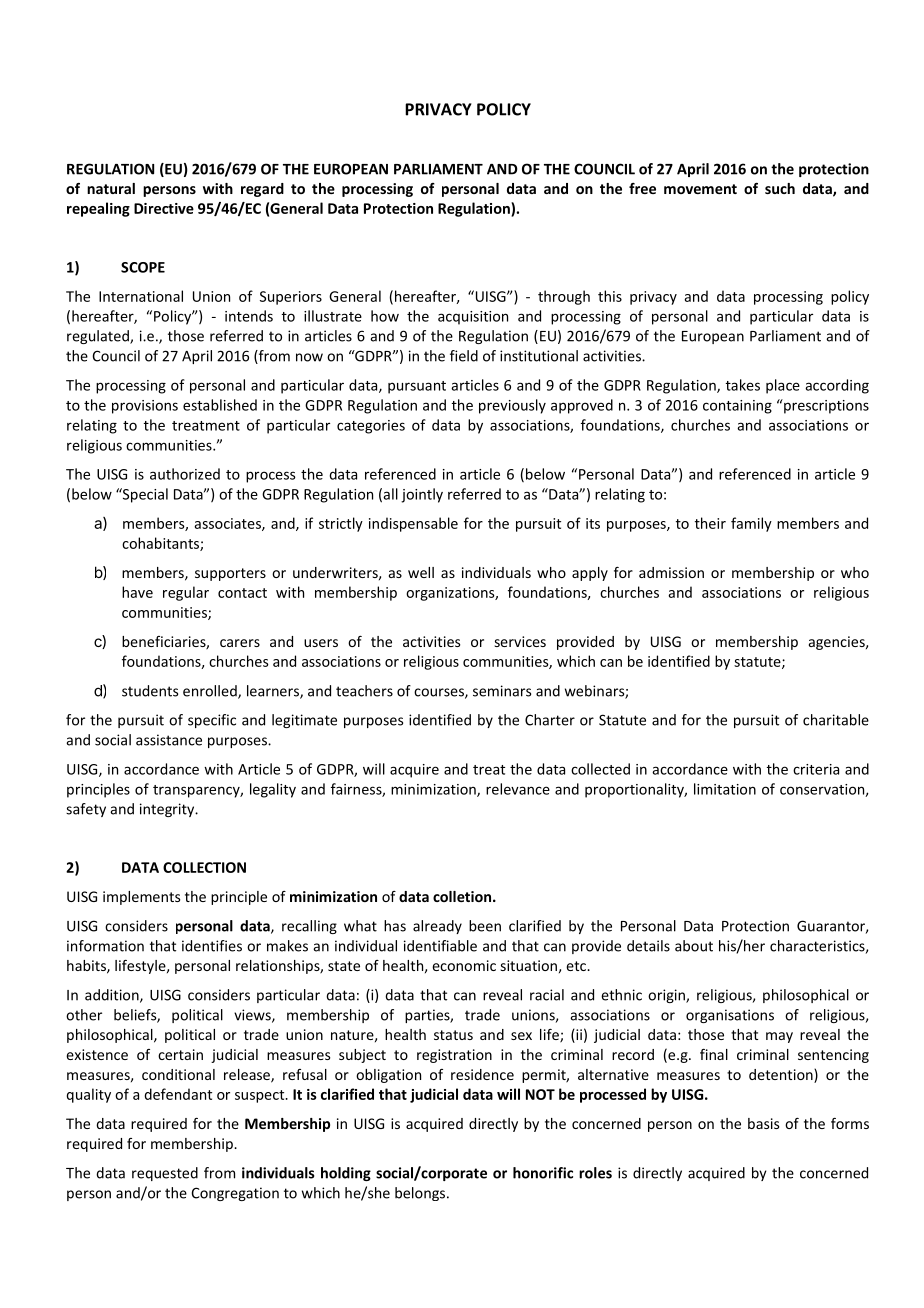  What do you see at coordinates (150, 691) in the screenshot?
I see `students` at bounding box center [150, 691].
